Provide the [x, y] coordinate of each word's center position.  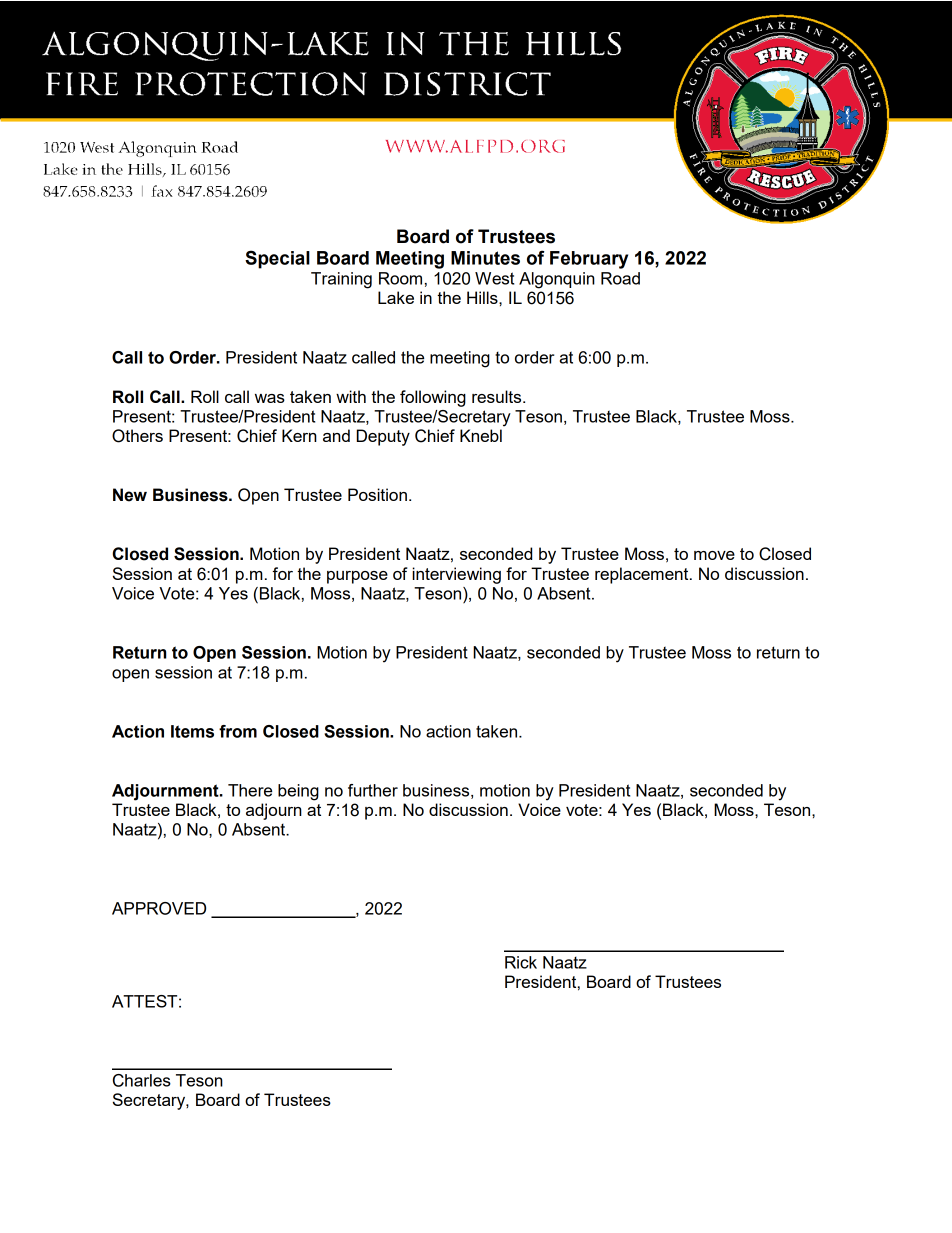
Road [620, 278]
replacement [643, 575]
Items [192, 731]
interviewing [456, 575]
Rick [521, 962]
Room [400, 278]
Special [277, 259]
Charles [142, 1080]
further [373, 790]
